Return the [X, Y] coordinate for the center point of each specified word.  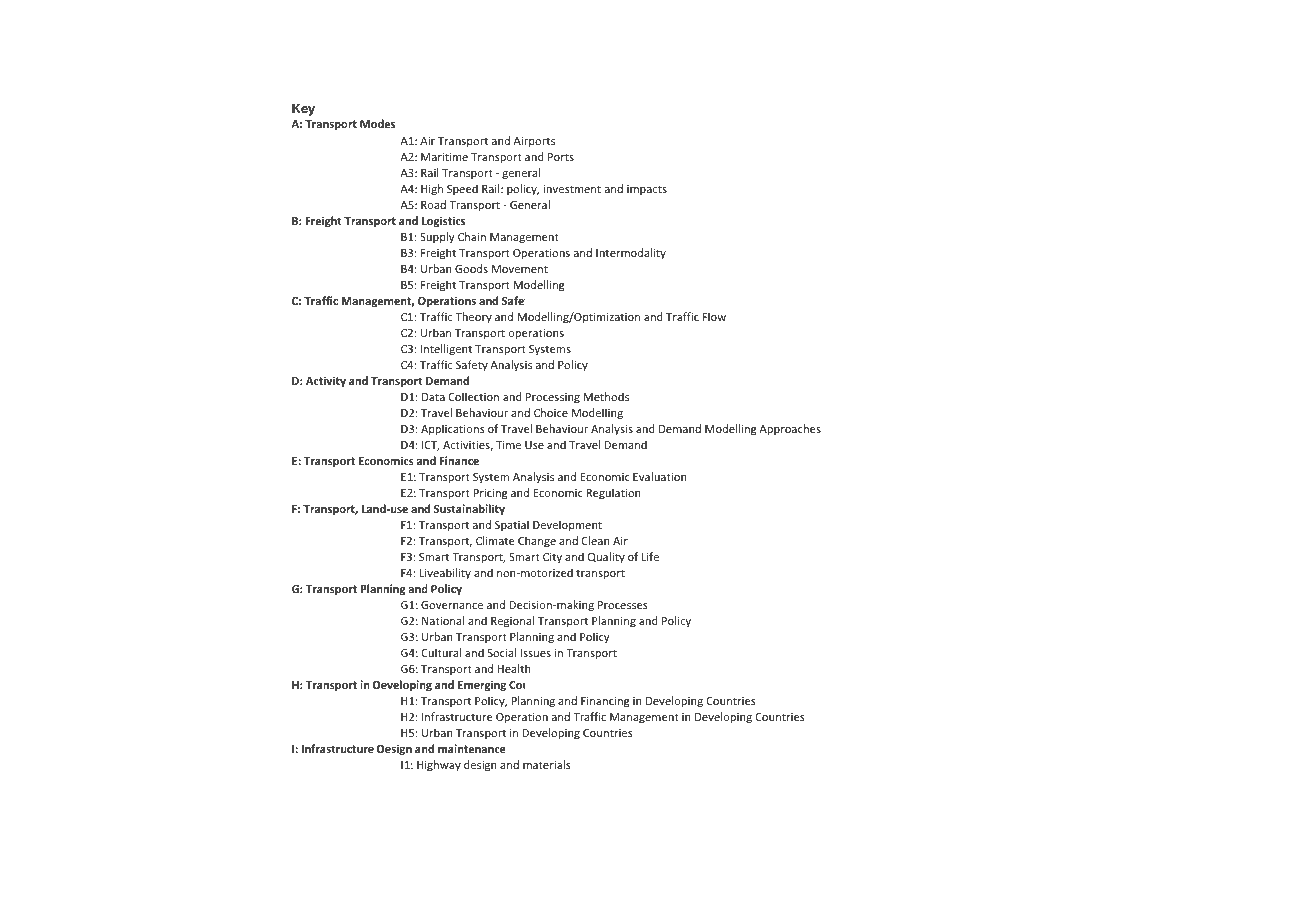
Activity [326, 382]
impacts [647, 190]
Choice [551, 412]
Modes [377, 123]
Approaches [790, 429]
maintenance [472, 748]
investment [572, 189]
